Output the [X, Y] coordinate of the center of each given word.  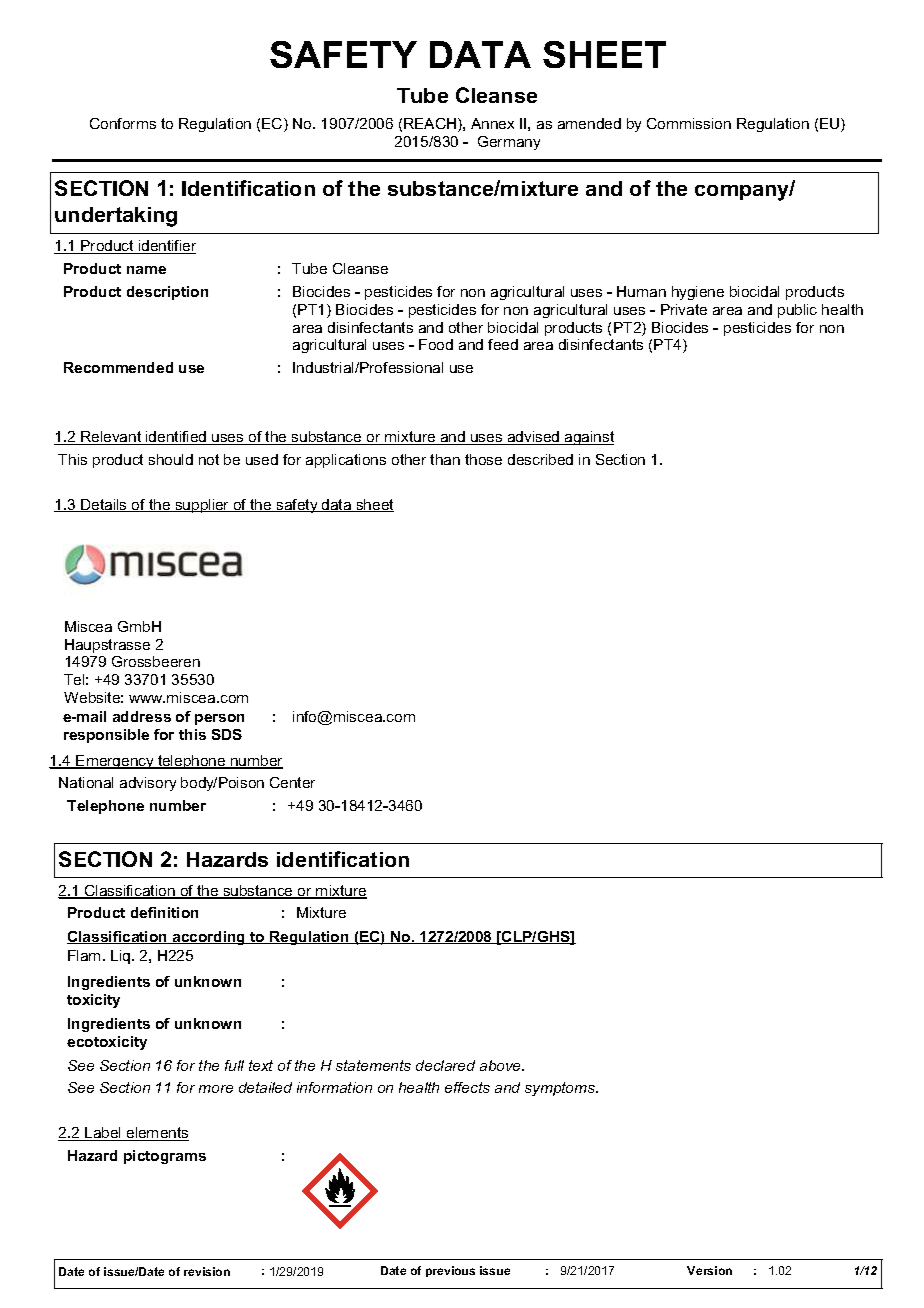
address [142, 716]
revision [207, 1271]
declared [445, 1065]
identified [176, 438]
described [540, 459]
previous [450, 1271]
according [209, 938]
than [445, 459]
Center [292, 782]
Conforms [123, 123]
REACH [431, 125]
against [588, 438]
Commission [689, 123]
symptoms [561, 1089]
